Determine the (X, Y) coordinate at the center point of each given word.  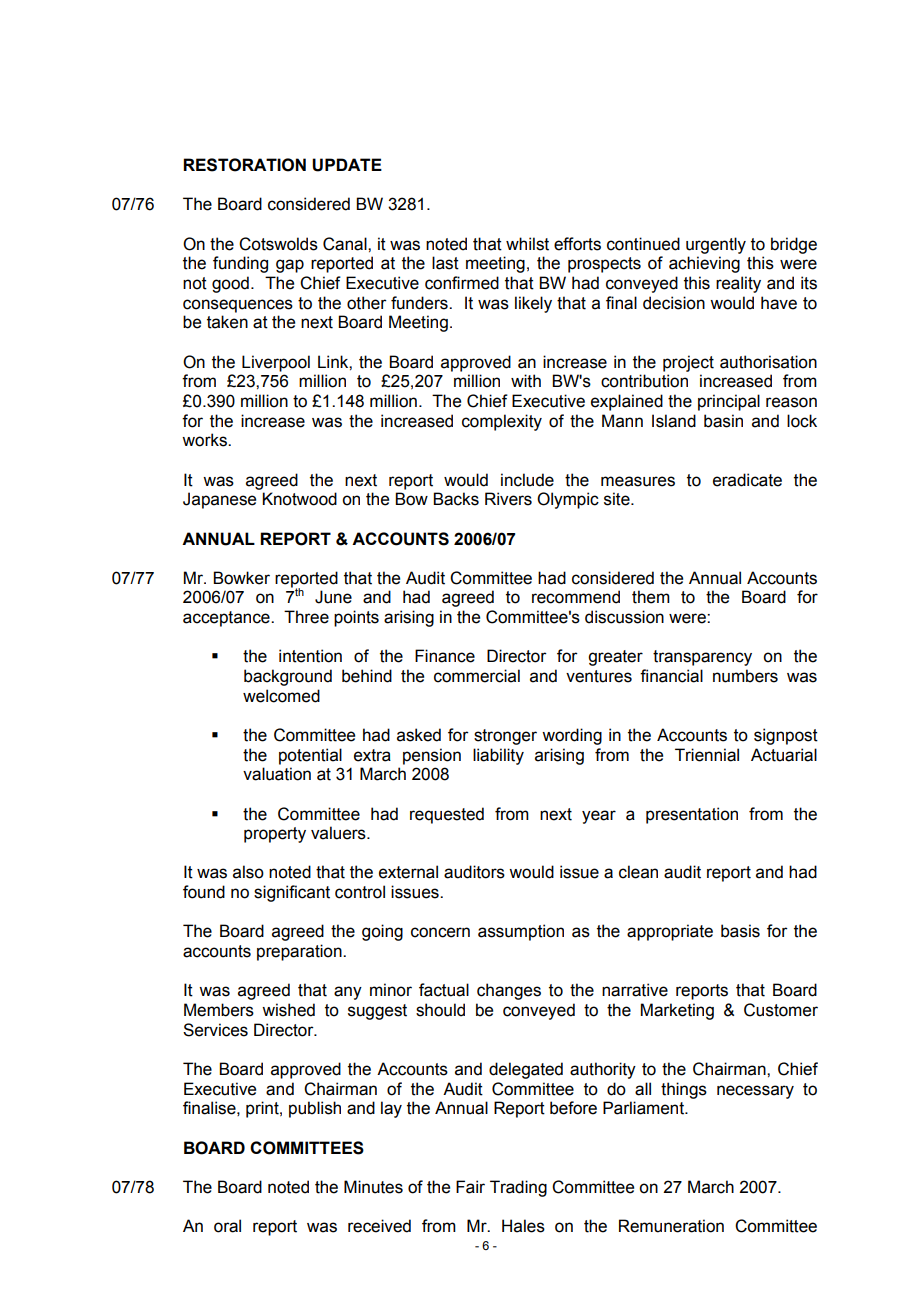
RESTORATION (244, 165)
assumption (521, 932)
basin (723, 421)
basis (740, 931)
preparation (300, 952)
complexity (502, 422)
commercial (477, 676)
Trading (518, 1188)
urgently (716, 245)
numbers (745, 676)
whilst (527, 244)
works (205, 440)
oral (227, 1226)
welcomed (281, 696)
